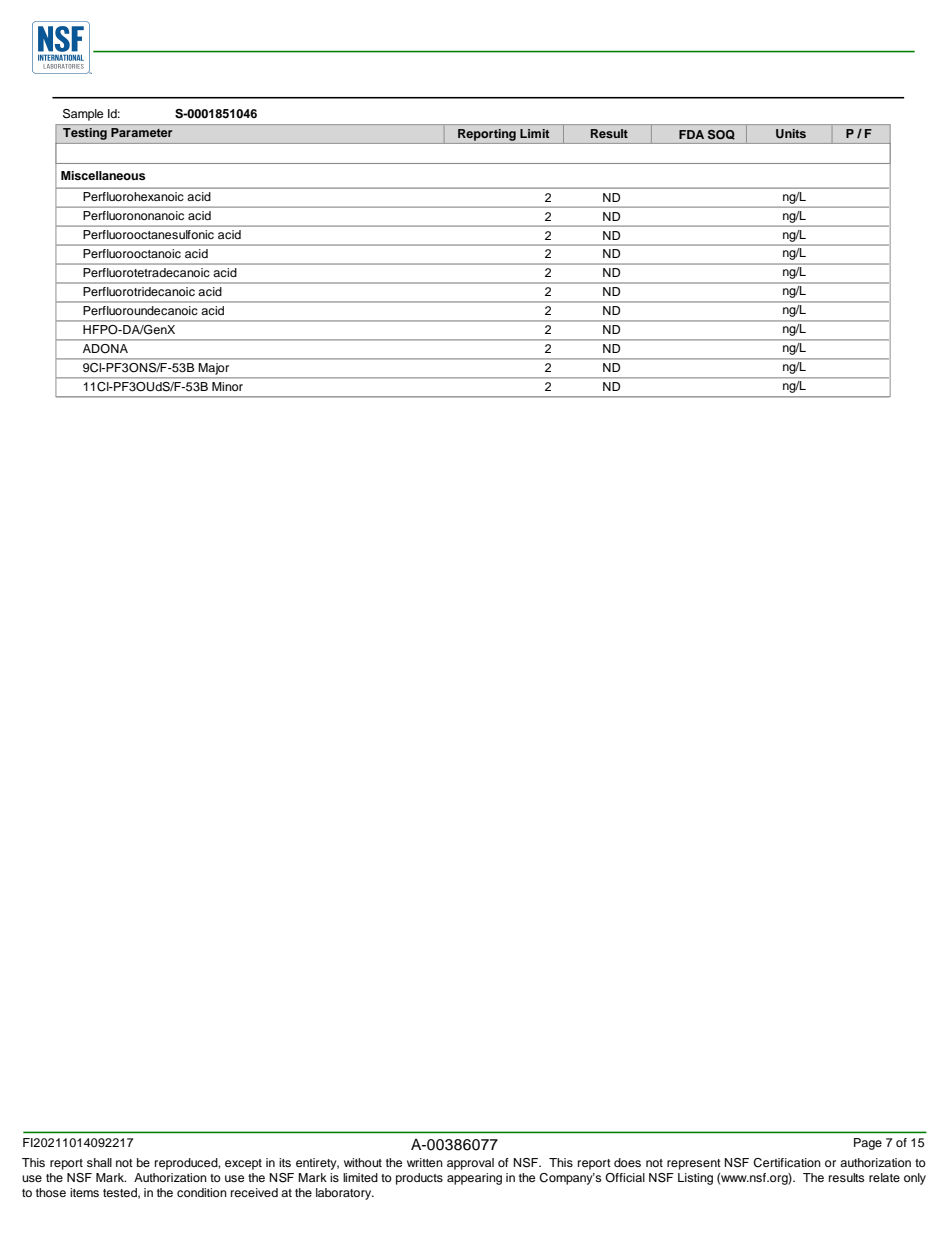  I want to click on Units, so click(791, 133).
